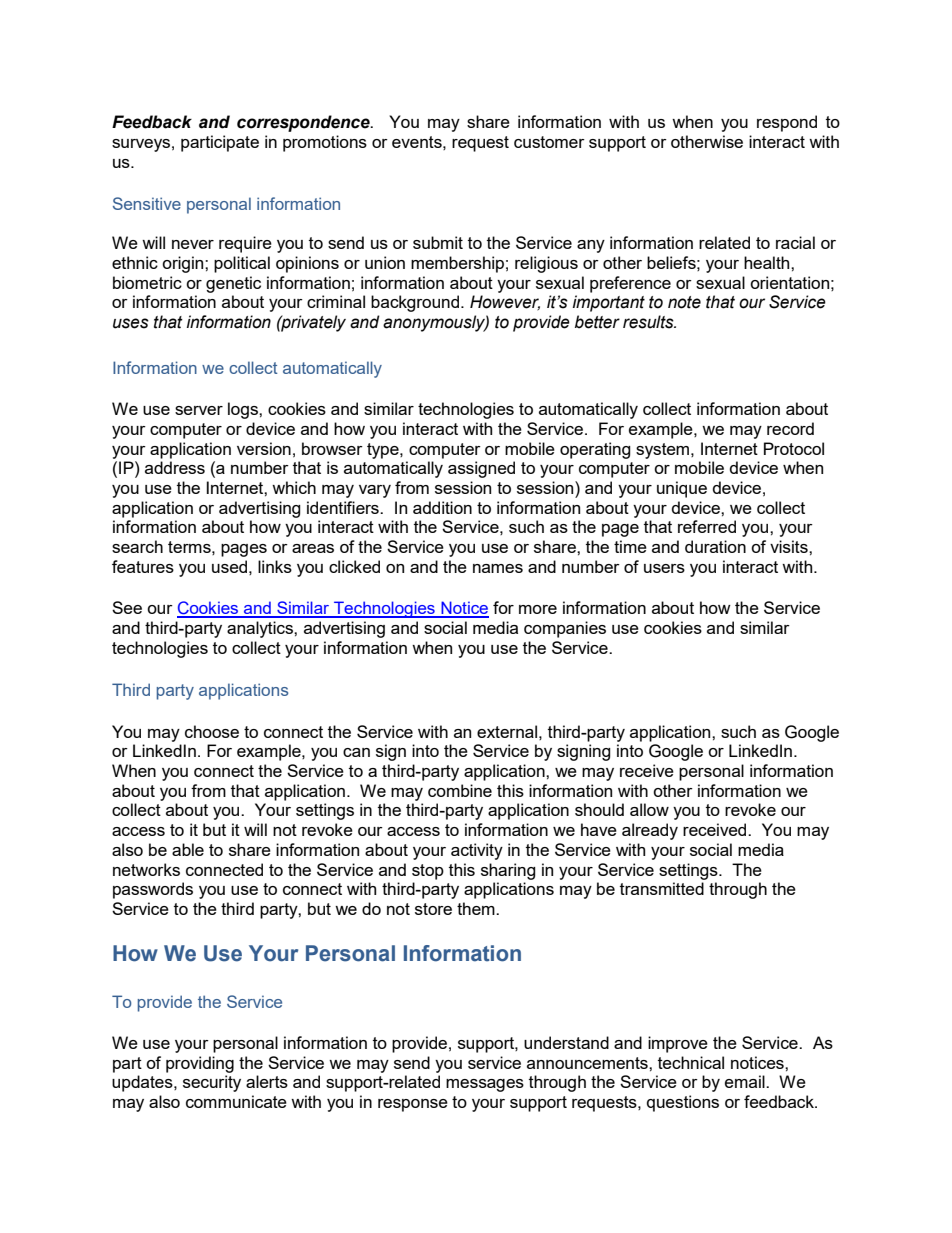 The image size is (952, 1233). What do you see at coordinates (477, 851) in the image?
I see `activity` at bounding box center [477, 851].
